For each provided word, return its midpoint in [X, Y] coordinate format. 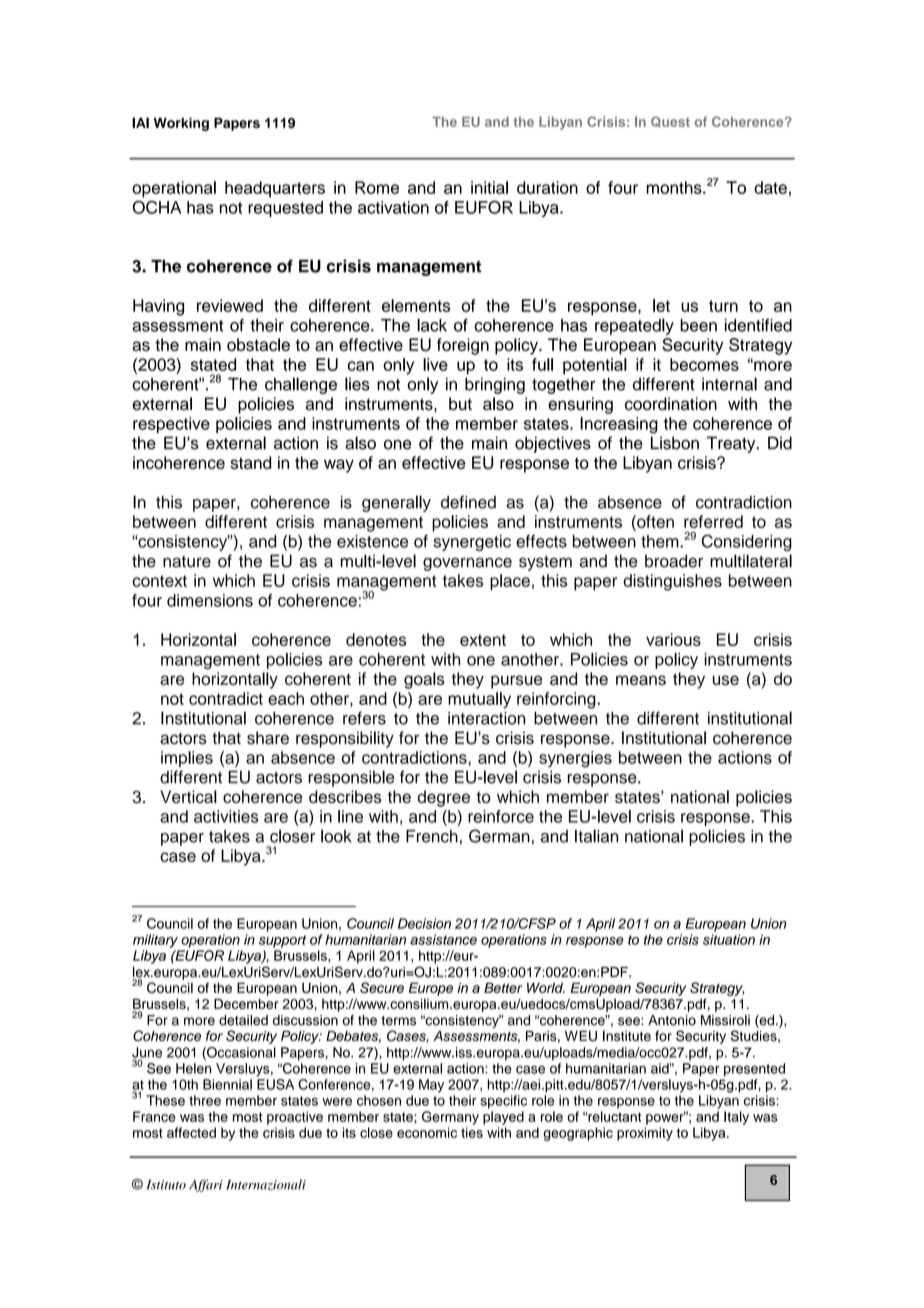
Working [181, 124]
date [770, 187]
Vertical [188, 796]
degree [444, 798]
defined [468, 502]
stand [251, 462]
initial [489, 187]
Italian [596, 836]
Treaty [732, 444]
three [205, 1100]
